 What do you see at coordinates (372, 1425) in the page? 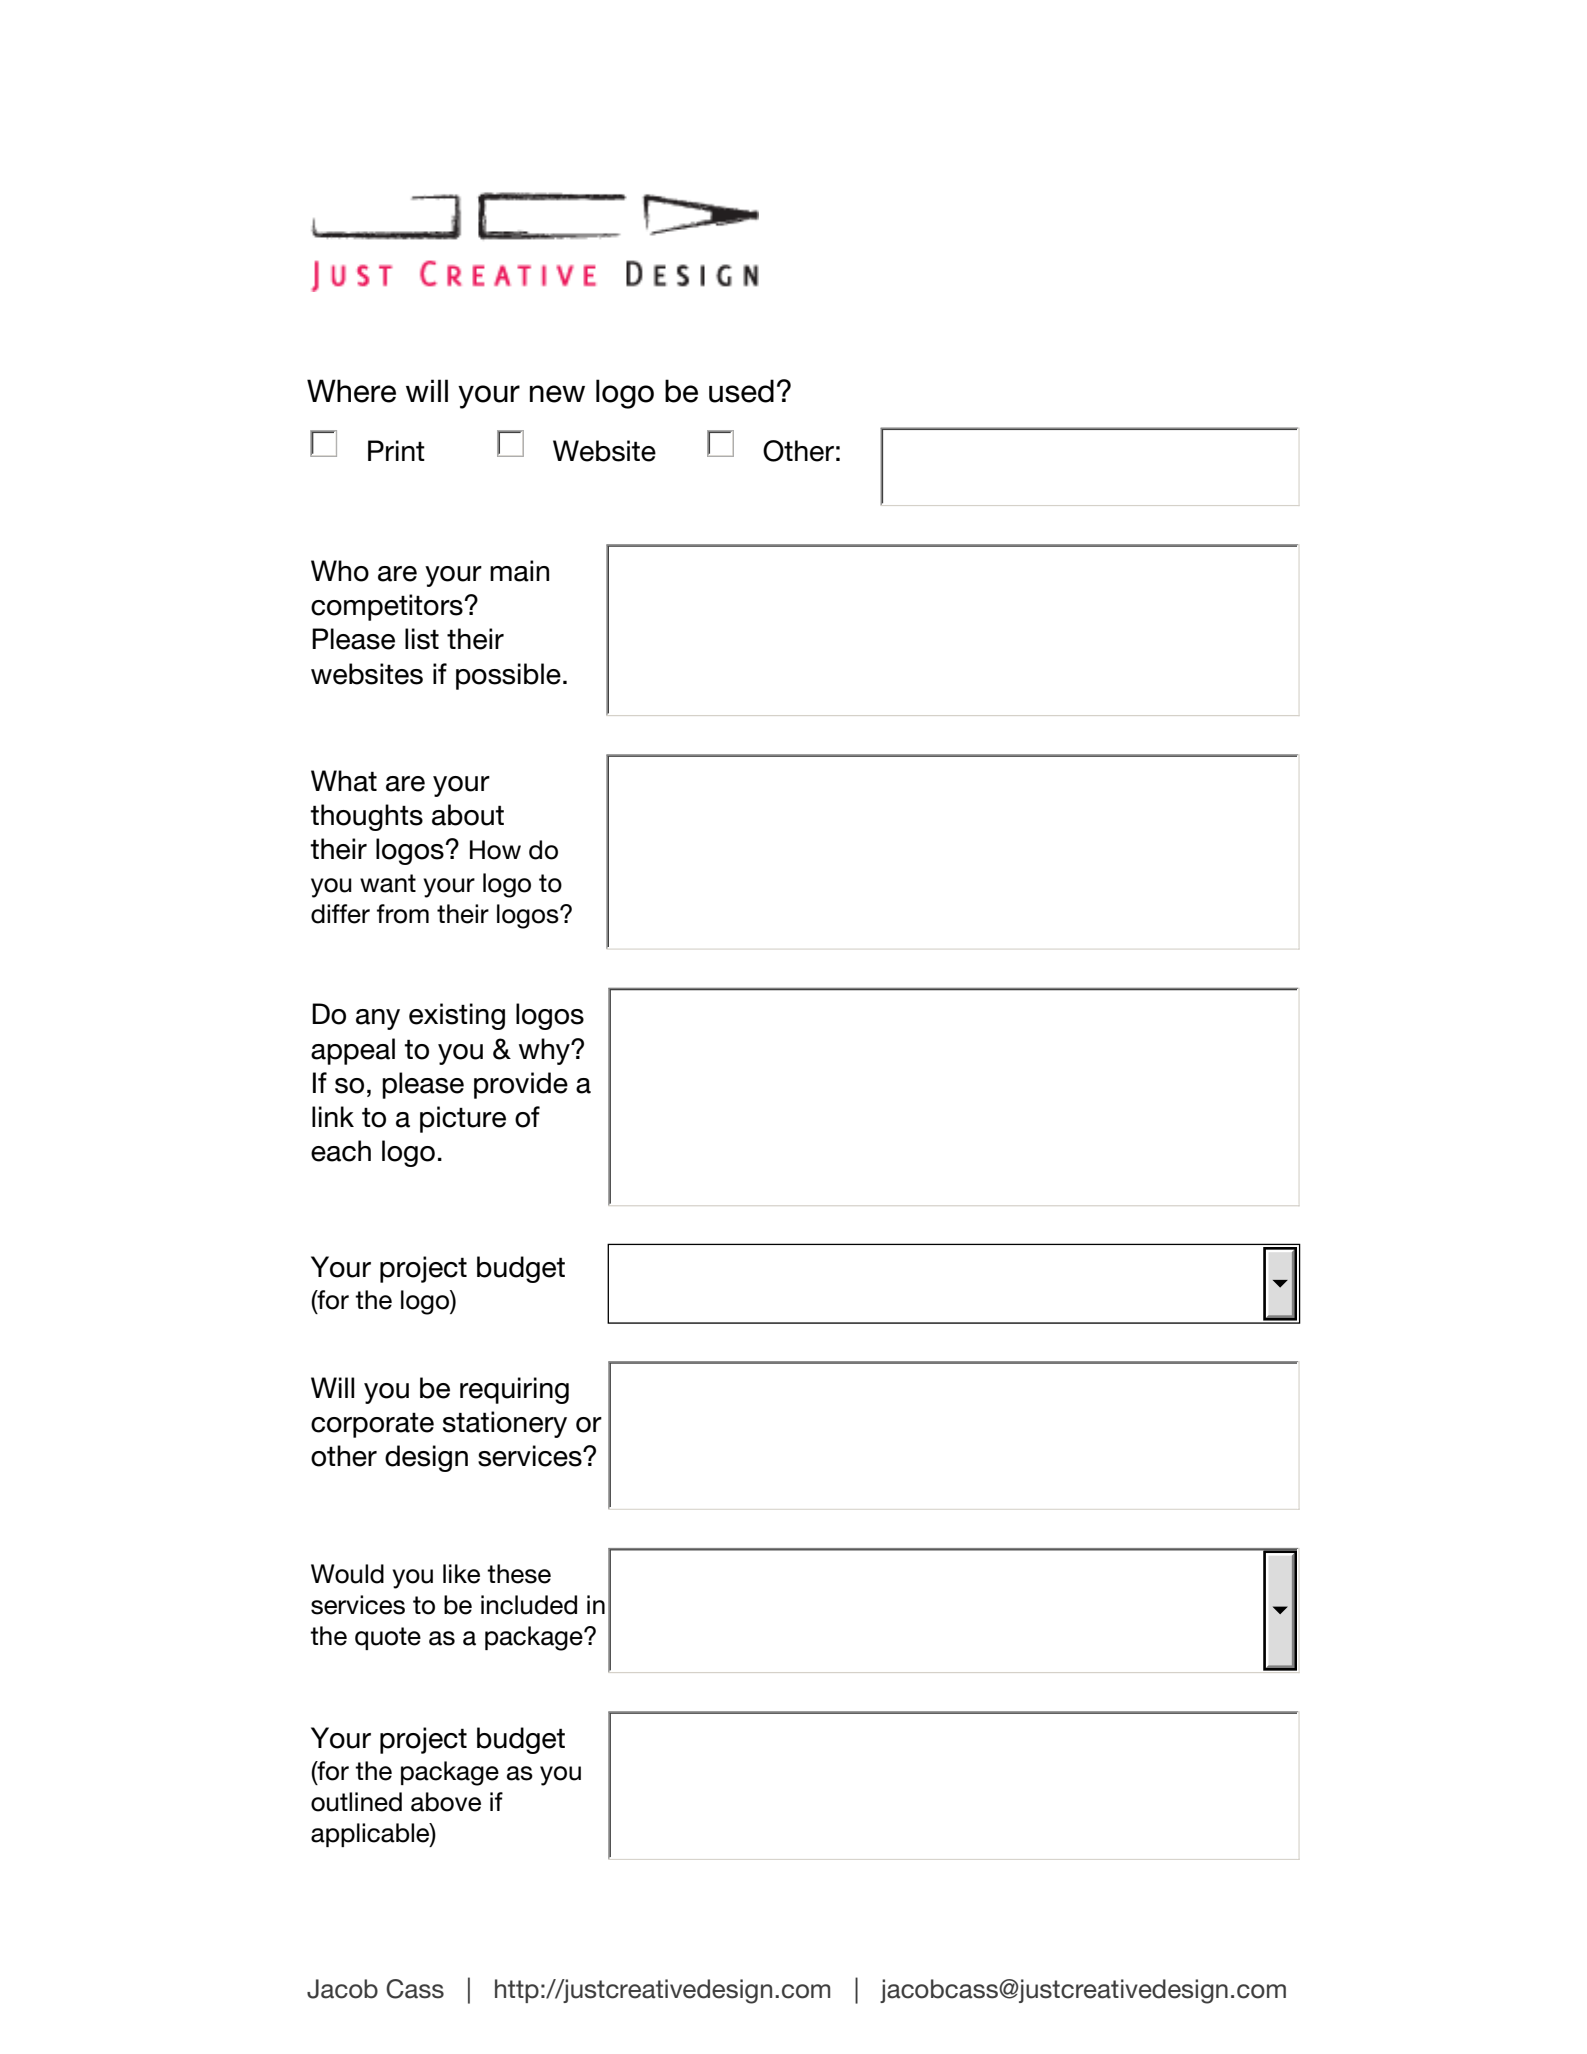
I see `corporate` at bounding box center [372, 1425].
